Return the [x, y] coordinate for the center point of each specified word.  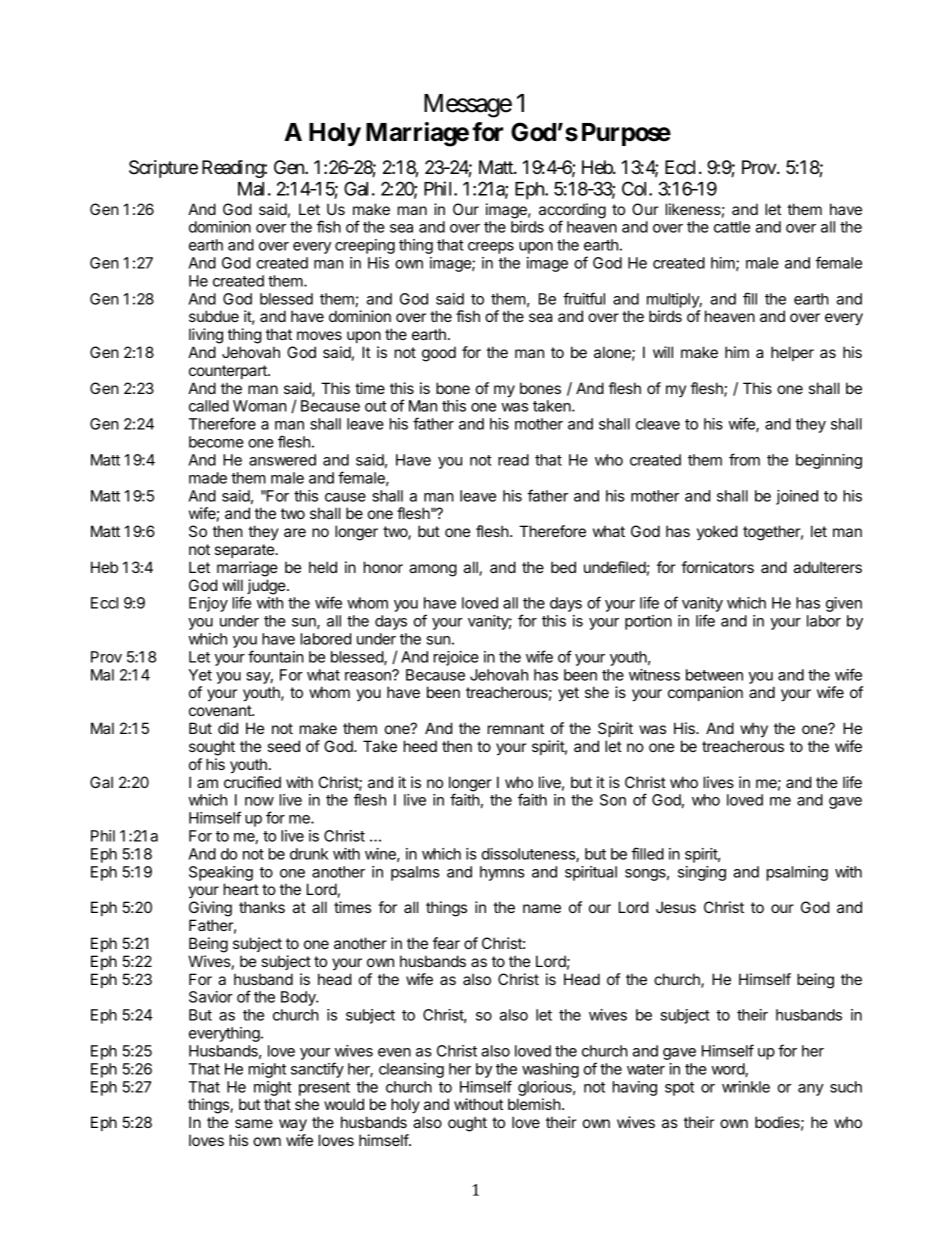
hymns [502, 873]
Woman [260, 406]
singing [702, 873]
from [744, 459]
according [572, 212]
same [254, 1123]
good [439, 354]
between [714, 675]
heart [241, 889]
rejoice [456, 658]
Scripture [163, 169]
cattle [732, 227]
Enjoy [208, 604]
